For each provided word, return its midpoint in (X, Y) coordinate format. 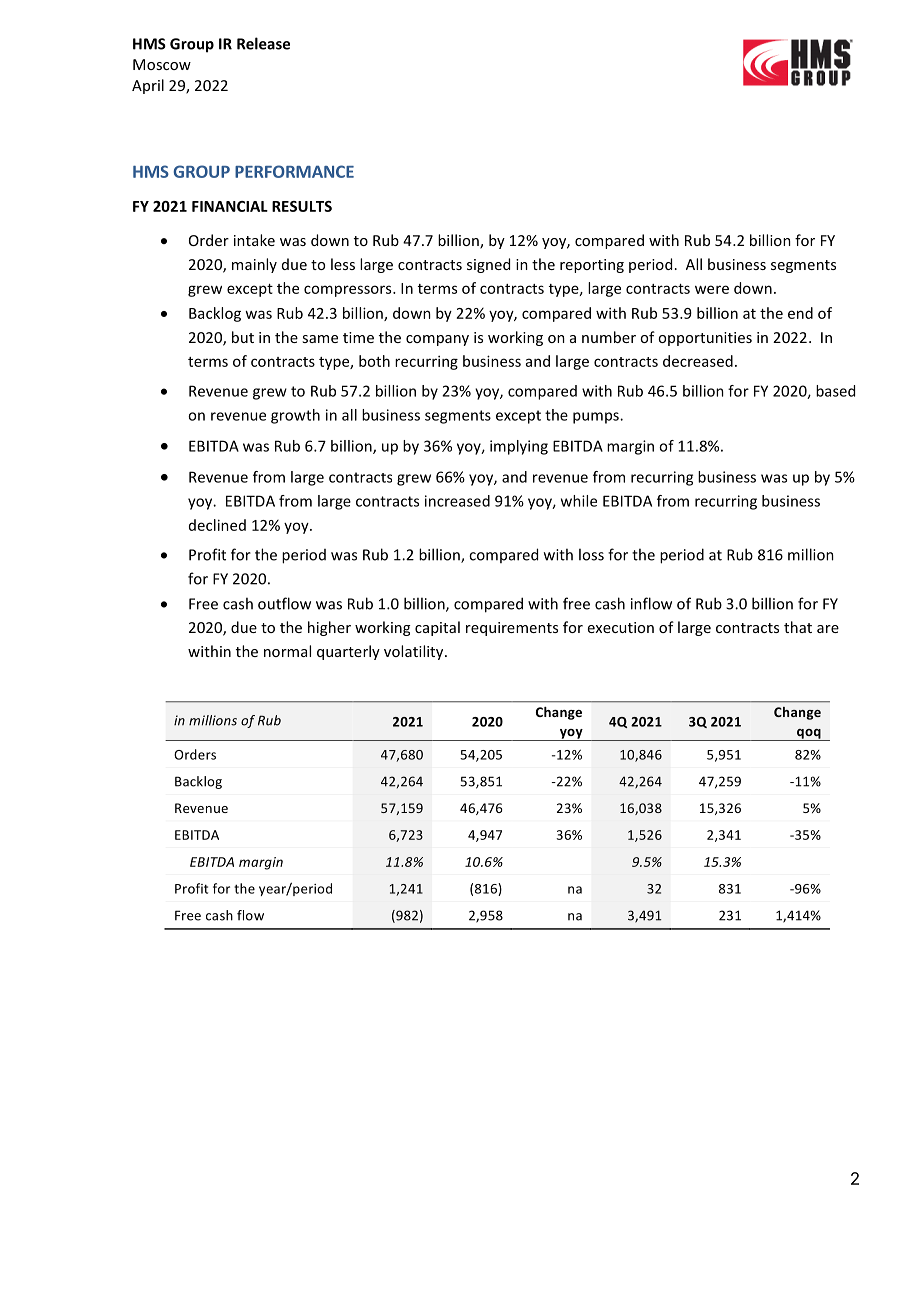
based (835, 391)
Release (263, 43)
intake (254, 240)
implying (519, 447)
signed (488, 265)
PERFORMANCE (294, 171)
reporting (592, 266)
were (712, 289)
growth (295, 416)
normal (287, 651)
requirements (512, 629)
